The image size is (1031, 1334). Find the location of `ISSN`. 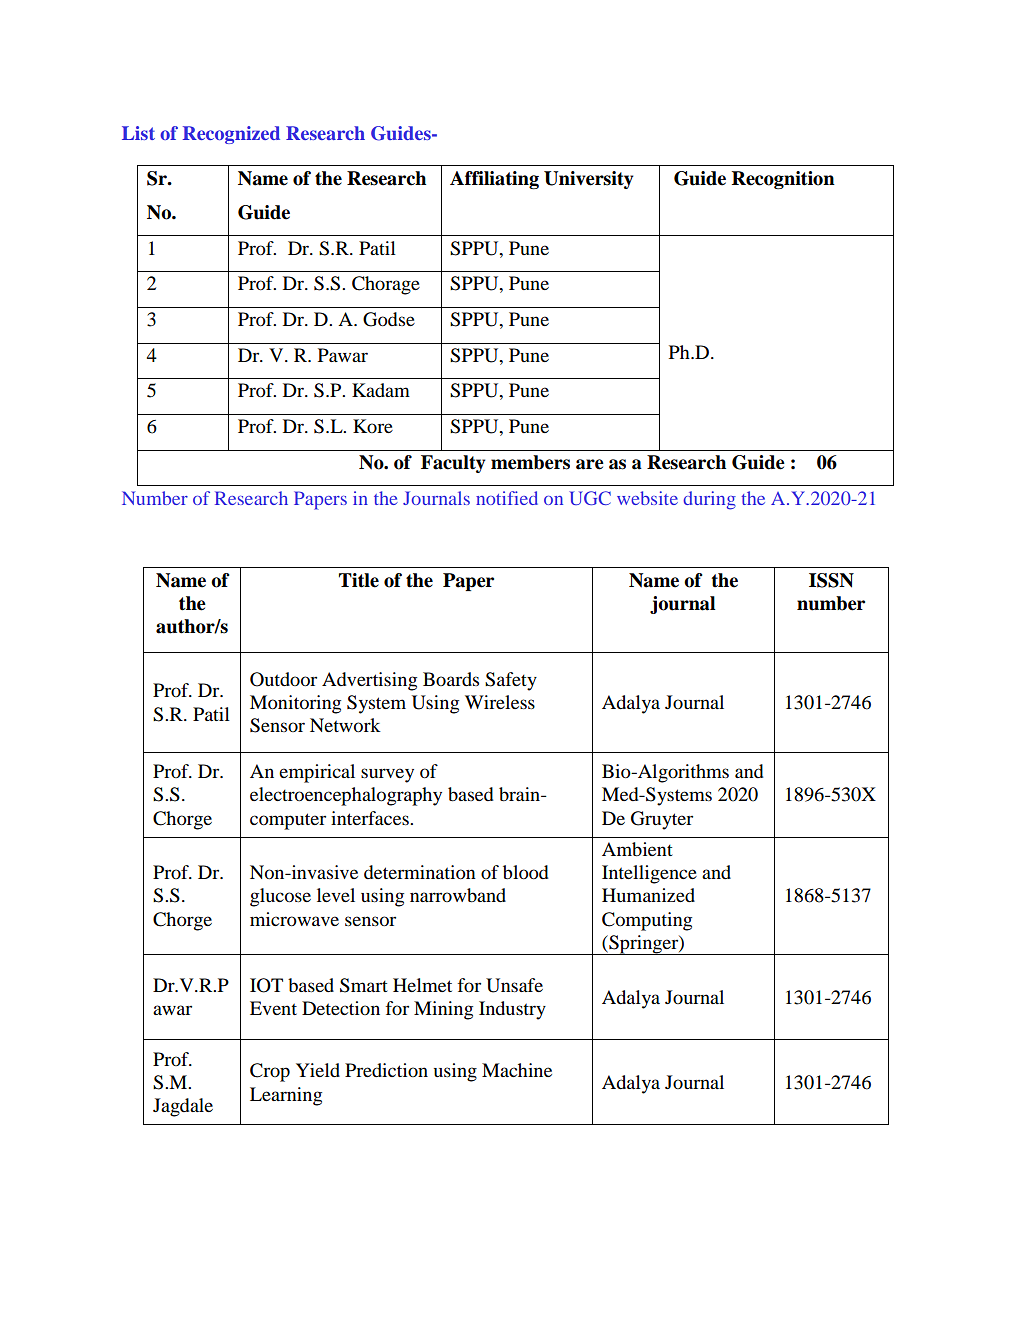

ISSN is located at coordinates (831, 580).
